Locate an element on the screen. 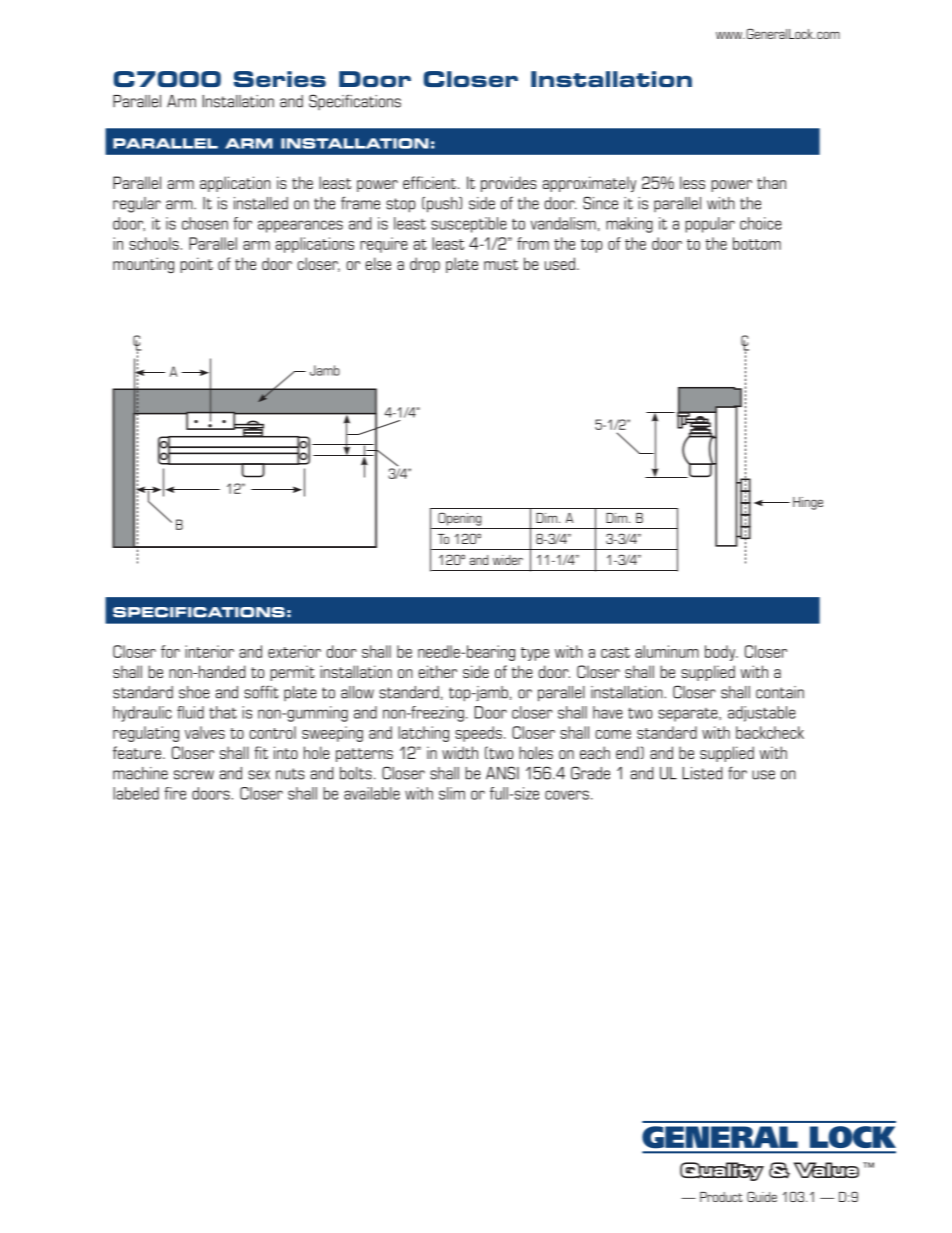 The height and width of the screenshot is (1233, 952). body is located at coordinates (721, 653).
